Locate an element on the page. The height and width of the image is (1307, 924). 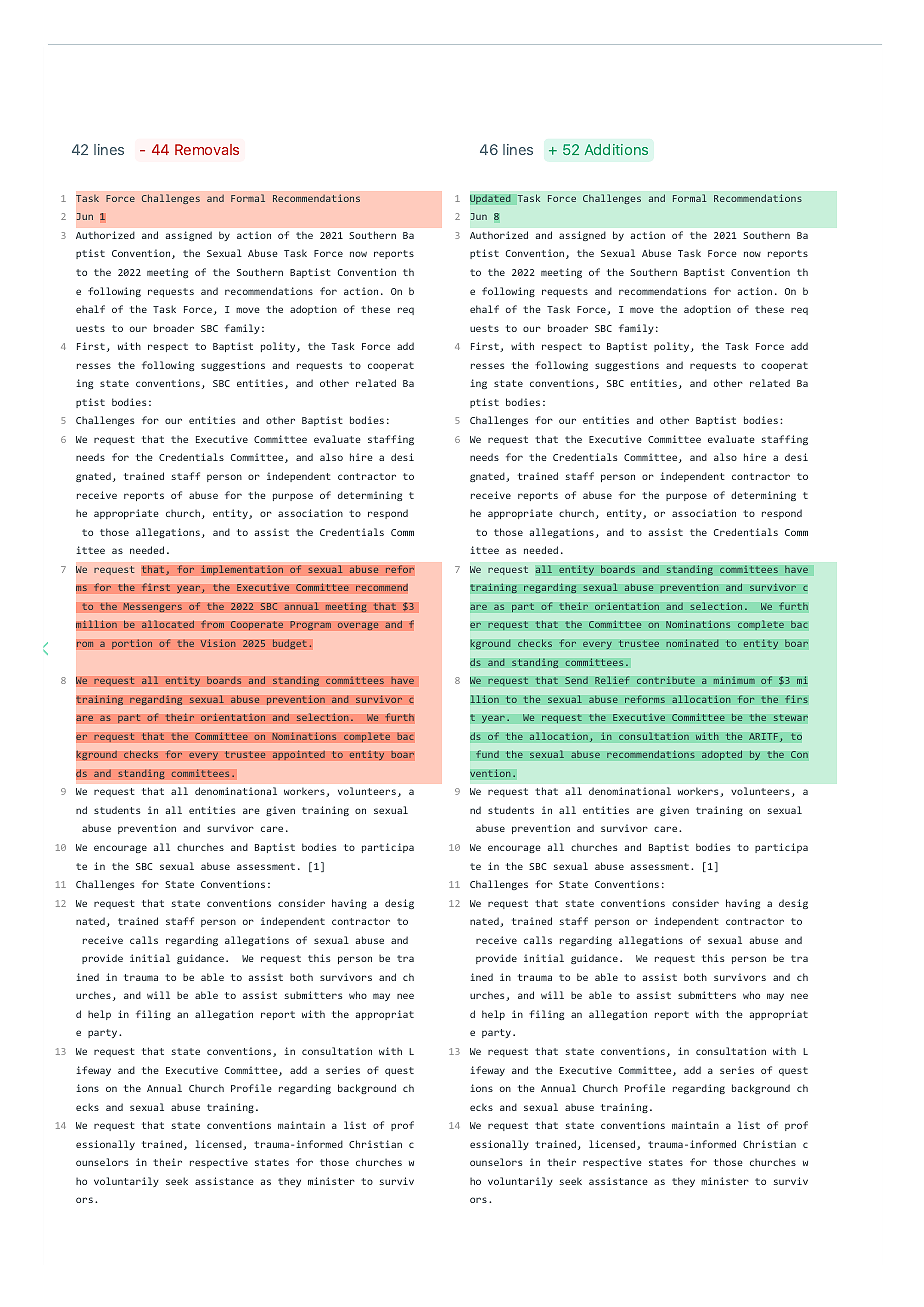
Relief is located at coordinates (612, 680).
